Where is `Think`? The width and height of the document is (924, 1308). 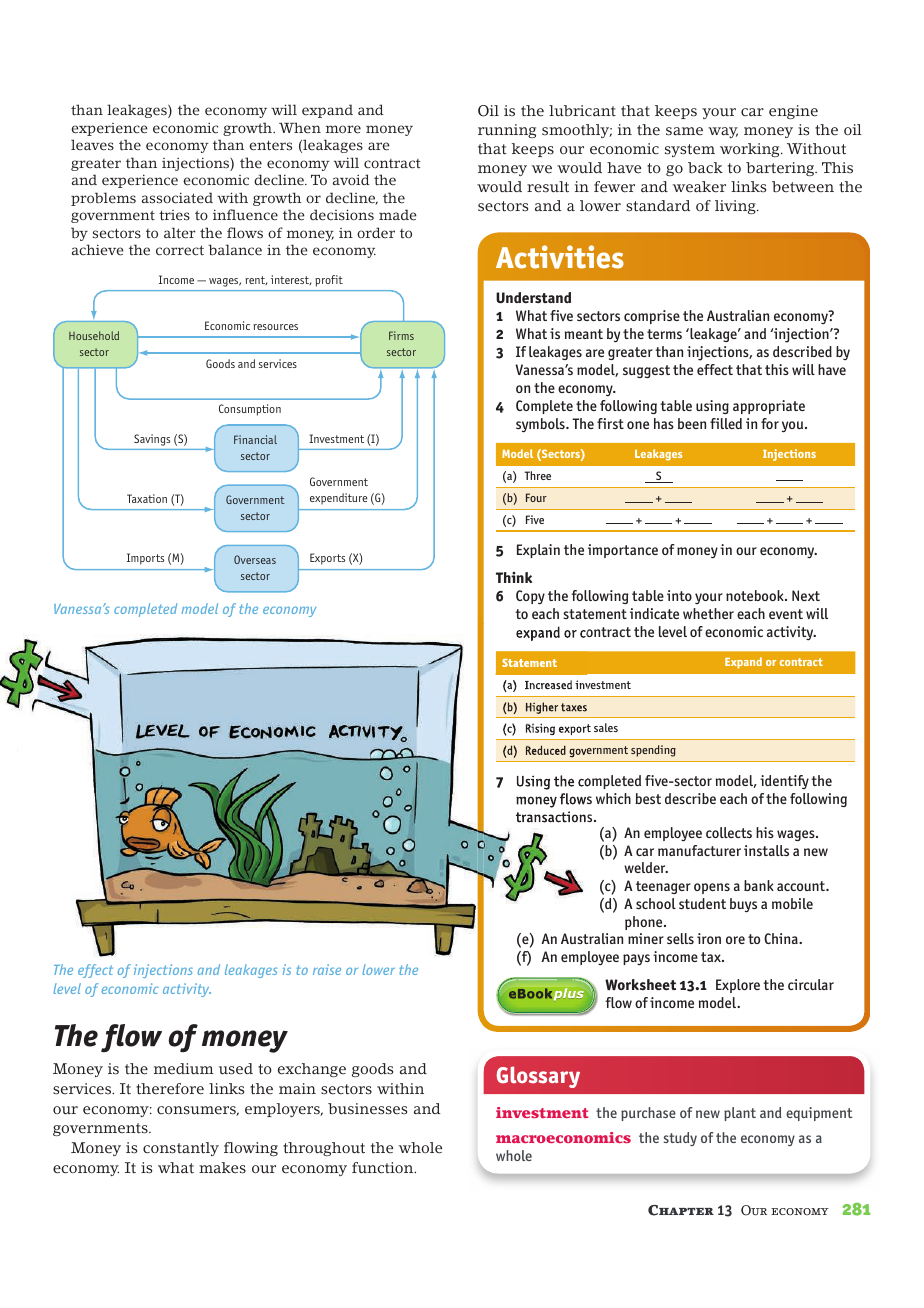 Think is located at coordinates (514, 577).
